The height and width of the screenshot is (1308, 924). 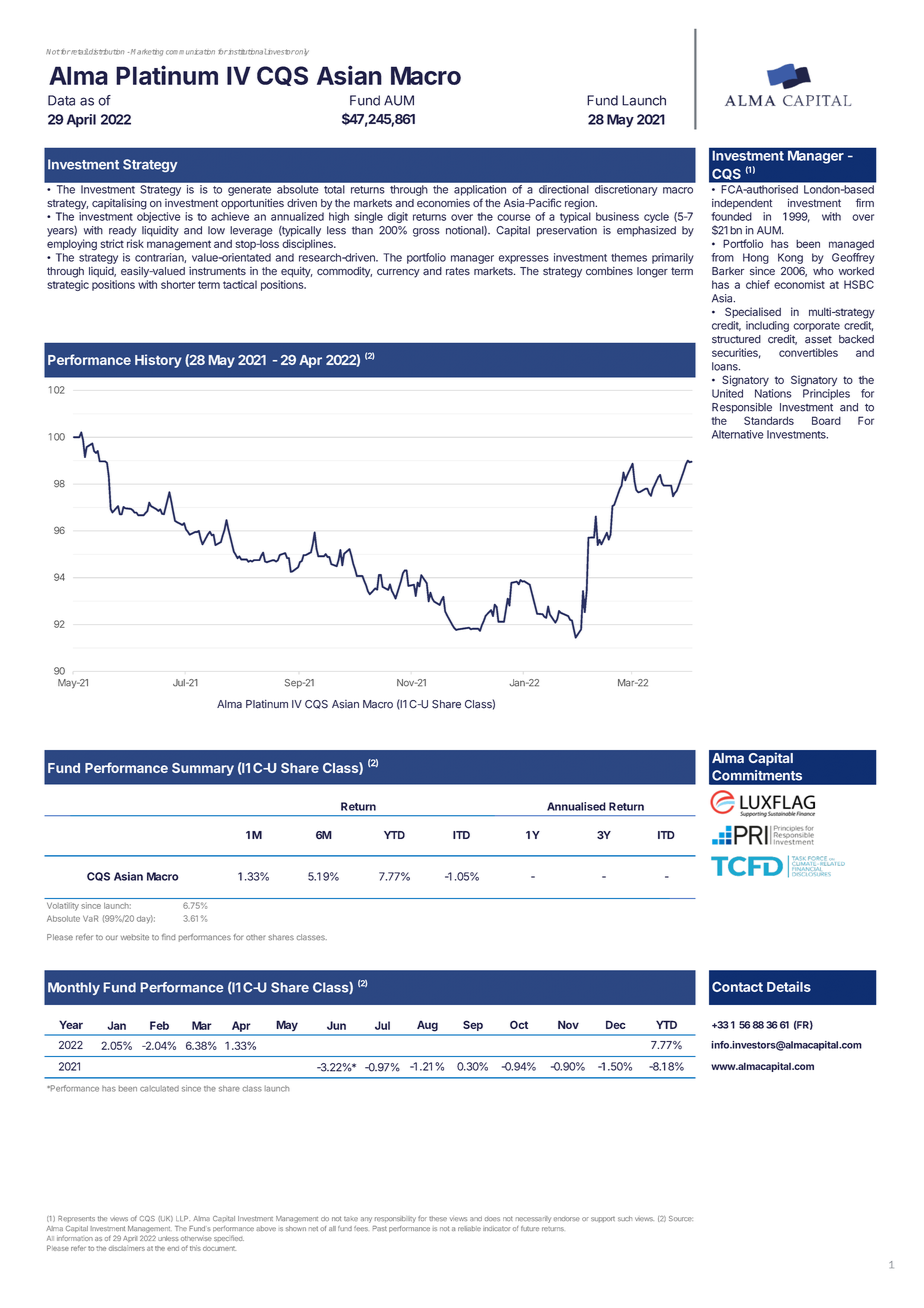 What do you see at coordinates (203, 769) in the screenshot?
I see `Summary` at bounding box center [203, 769].
